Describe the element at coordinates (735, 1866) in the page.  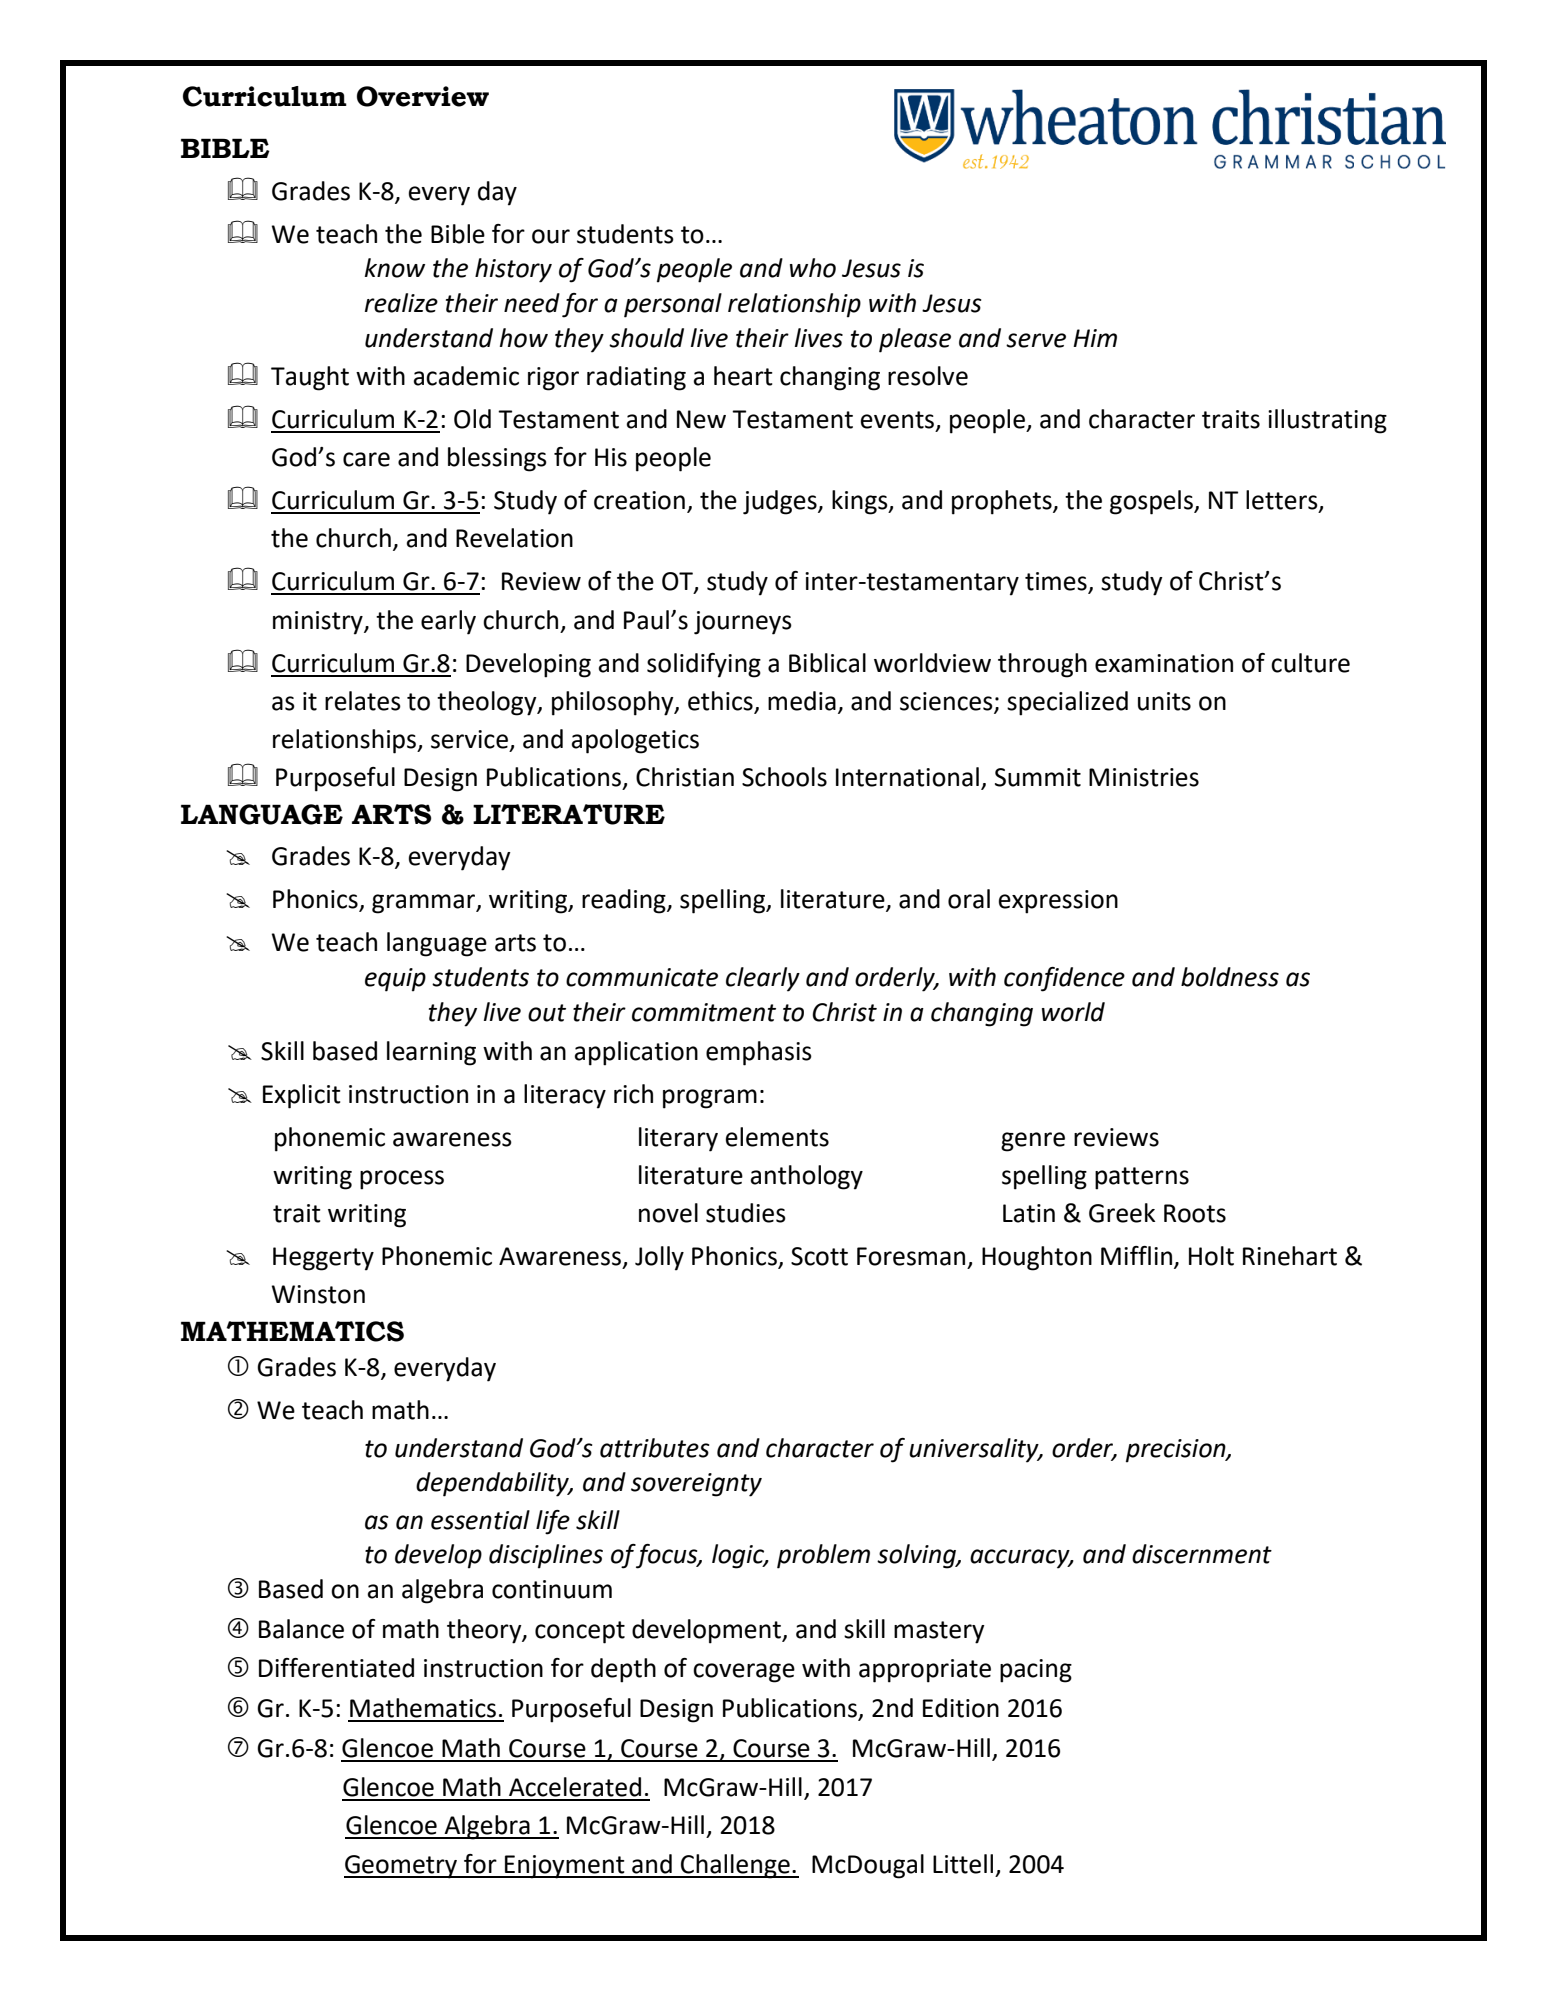
I see `Challenge` at that location.
